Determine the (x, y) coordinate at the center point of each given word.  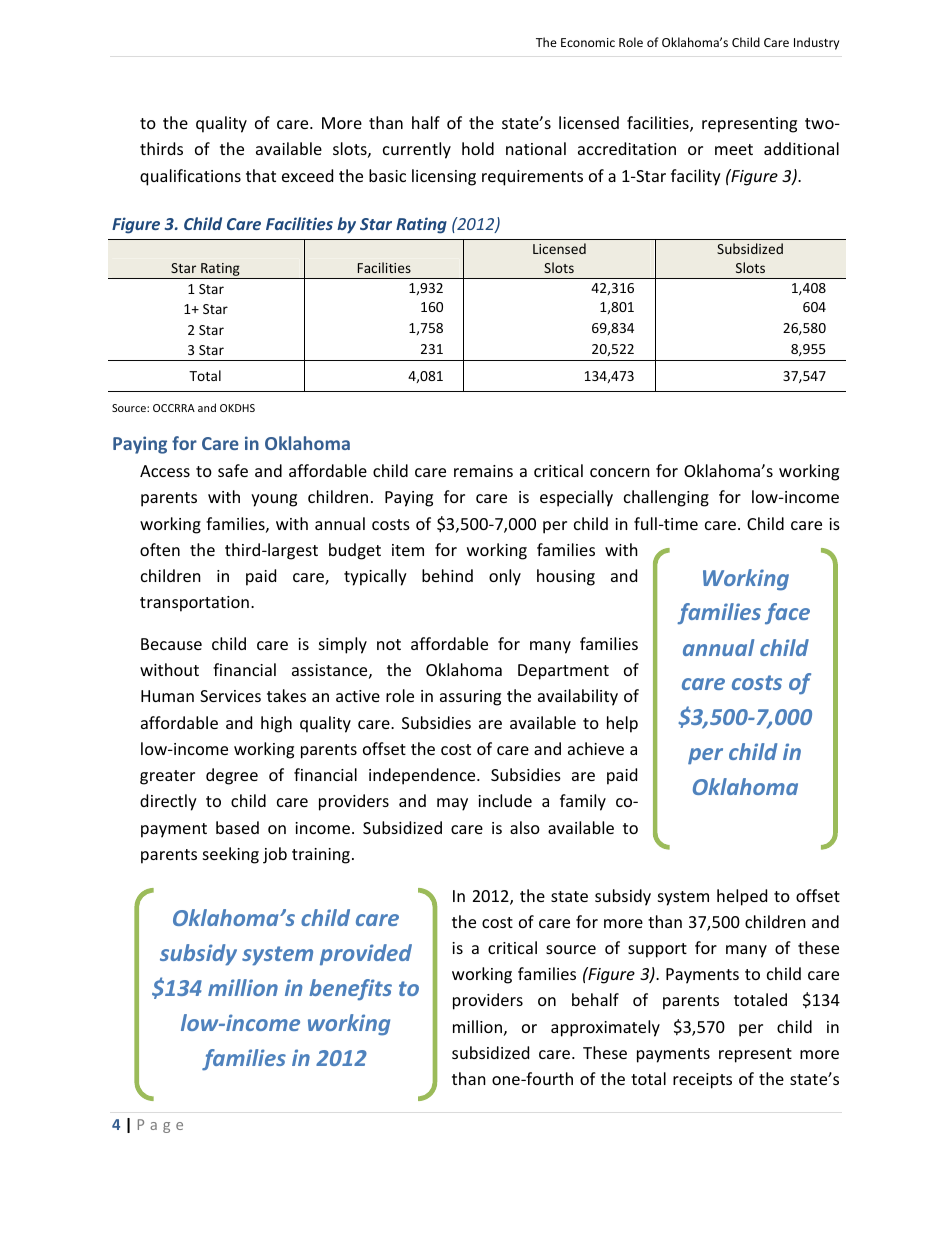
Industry (816, 43)
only (505, 577)
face (787, 614)
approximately (605, 1028)
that (261, 175)
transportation (194, 604)
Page (160, 1126)
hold (478, 148)
